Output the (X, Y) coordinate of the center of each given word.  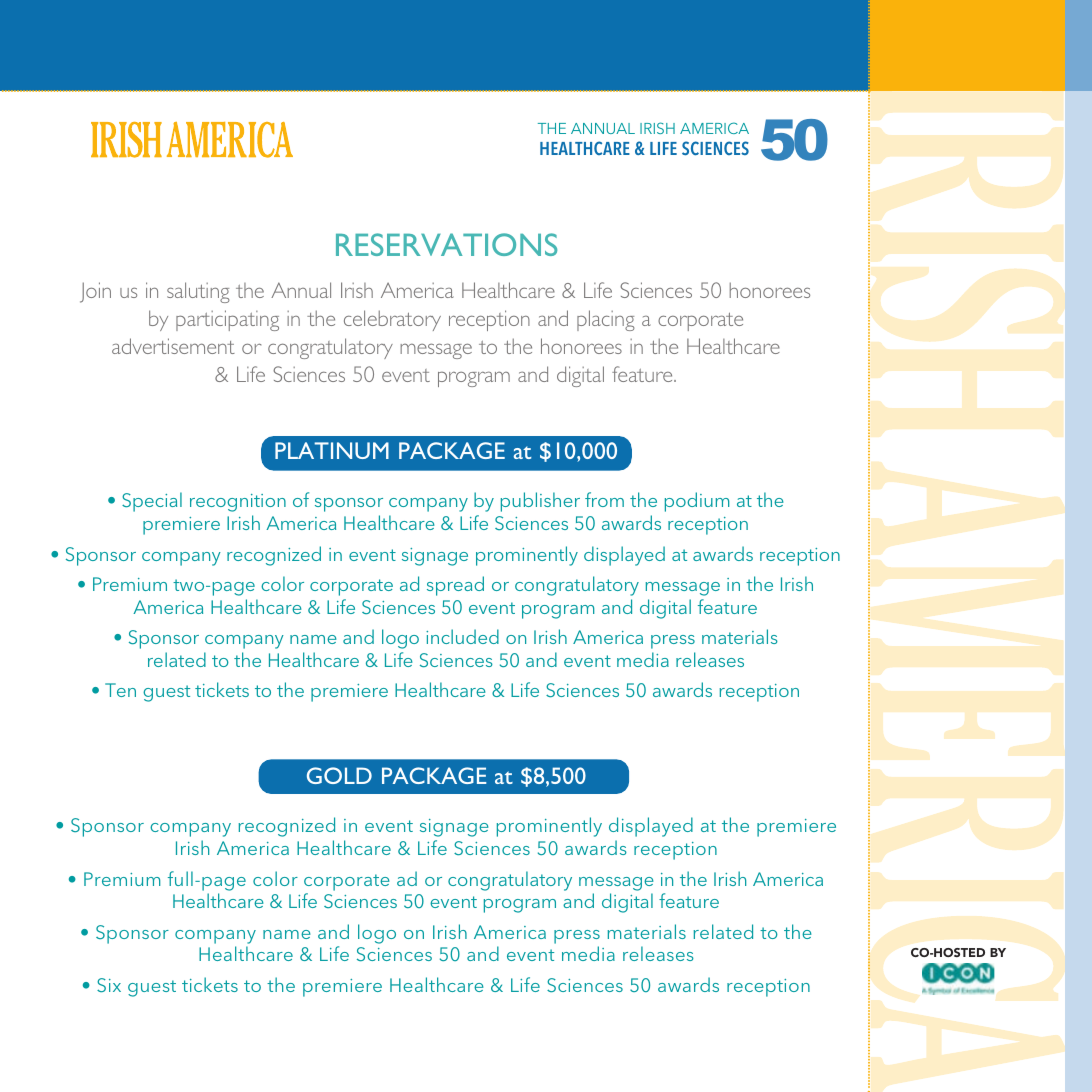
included (462, 636)
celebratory (392, 320)
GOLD (339, 775)
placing (606, 320)
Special (152, 502)
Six (109, 985)
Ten (120, 690)
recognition (238, 503)
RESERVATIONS (446, 244)
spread (455, 586)
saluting (198, 292)
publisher (540, 502)
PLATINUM (332, 450)
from (604, 499)
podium (697, 502)
